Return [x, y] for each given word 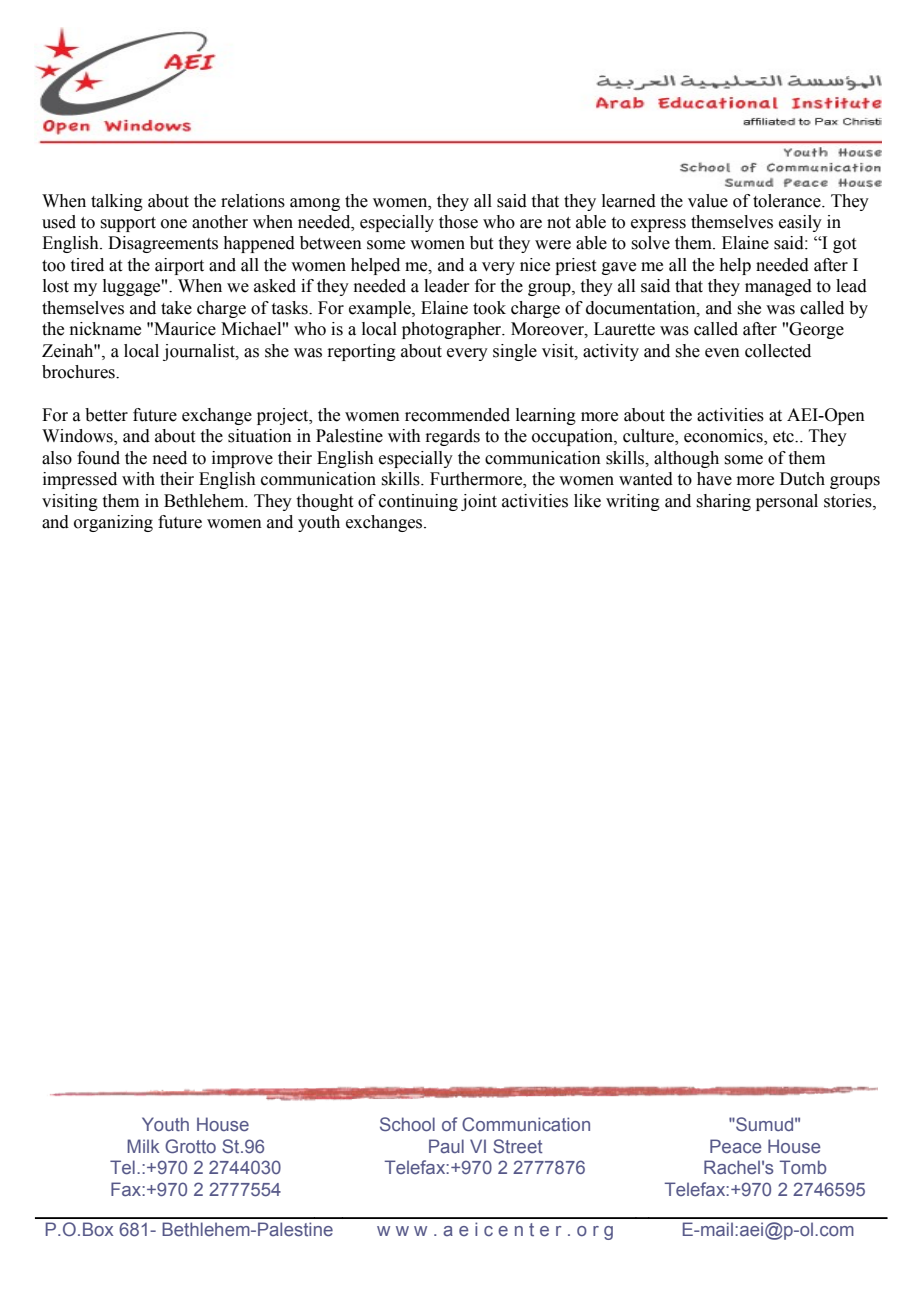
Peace [735, 1146]
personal [787, 502]
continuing [418, 502]
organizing [113, 523]
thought [325, 502]
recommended [457, 415]
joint [479, 502]
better [106, 415]
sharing [723, 502]
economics [724, 437]
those [458, 222]
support [128, 224]
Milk [143, 1146]
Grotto [190, 1146]
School [407, 1124]
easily [800, 223]
